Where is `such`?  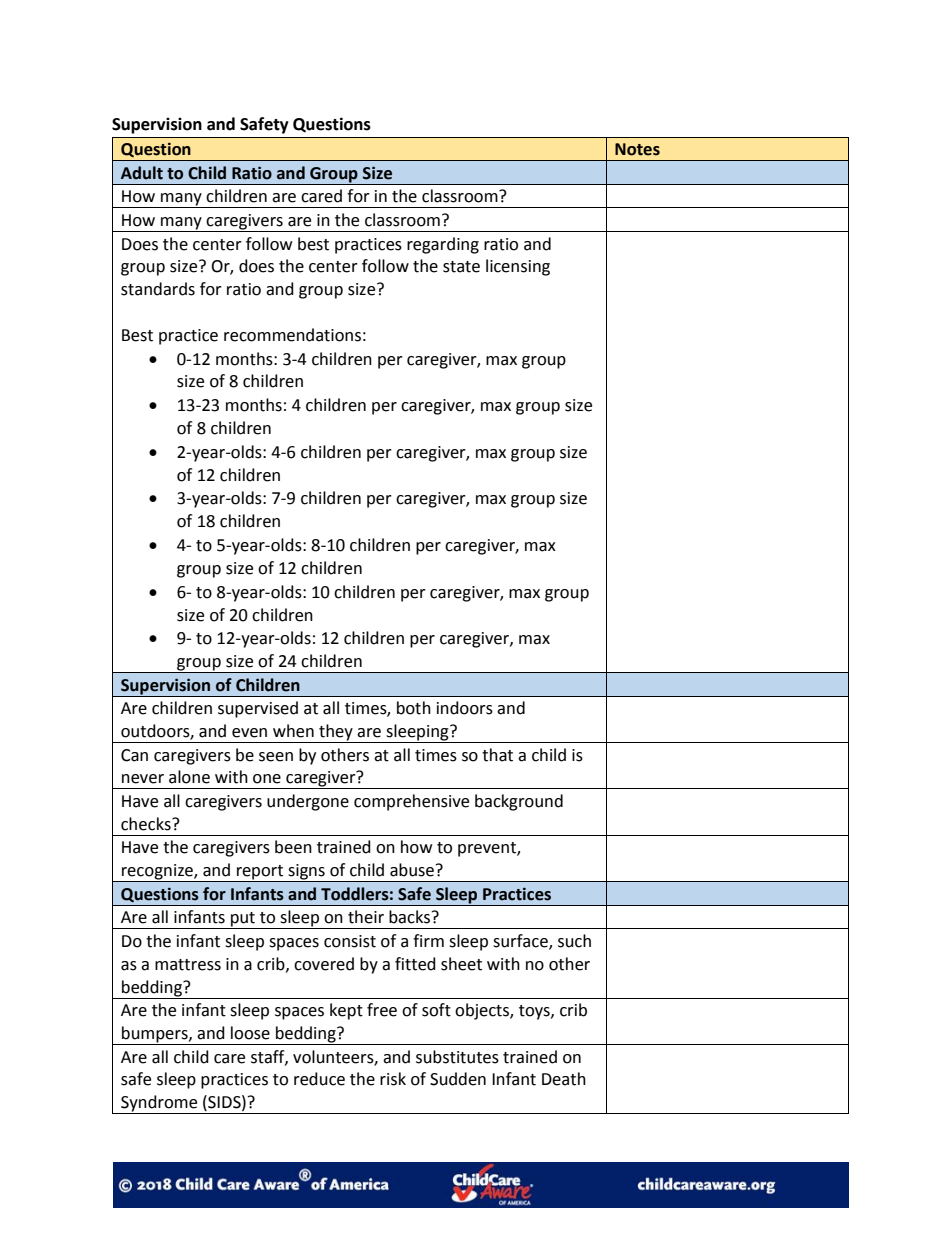 such is located at coordinates (574, 941).
